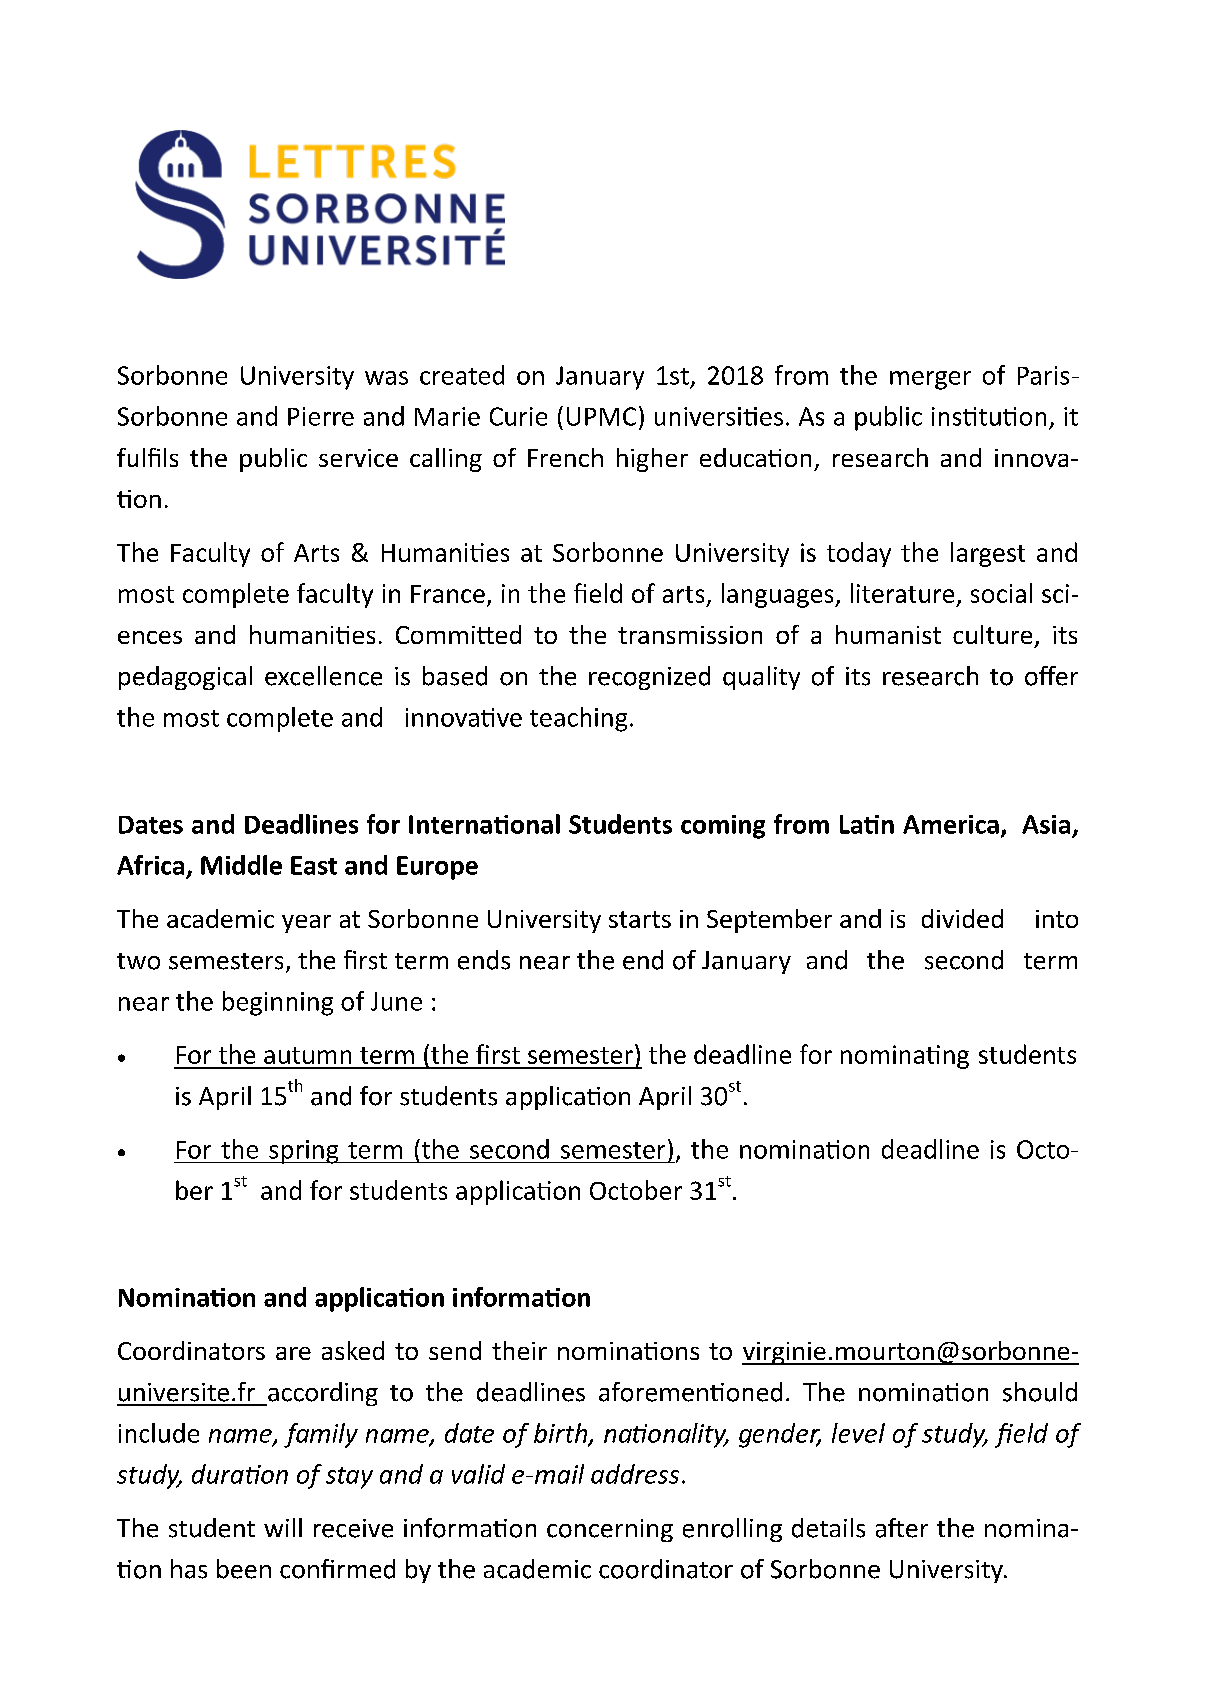  I want to click on beginning, so click(278, 1003).
